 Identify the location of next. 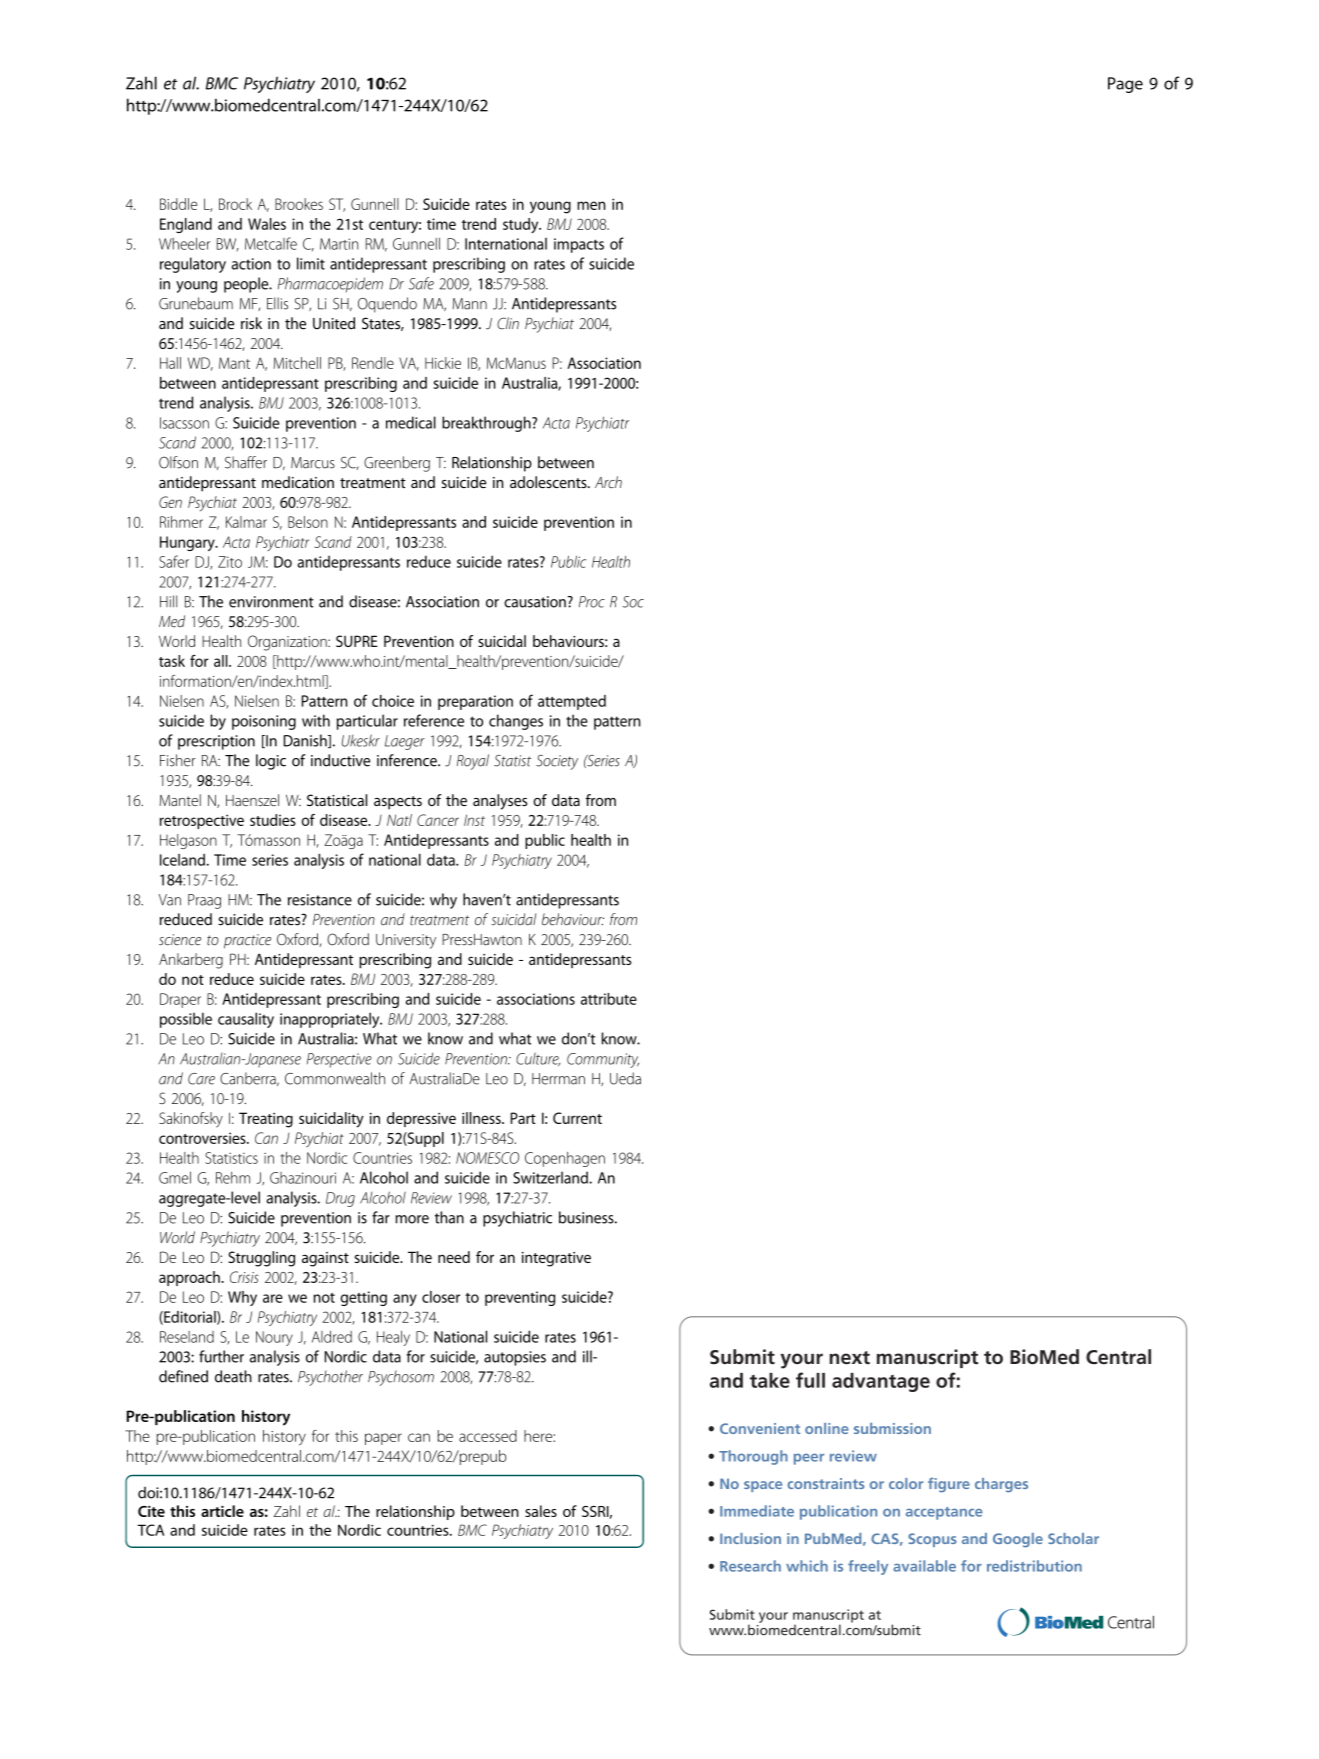
(850, 1358).
